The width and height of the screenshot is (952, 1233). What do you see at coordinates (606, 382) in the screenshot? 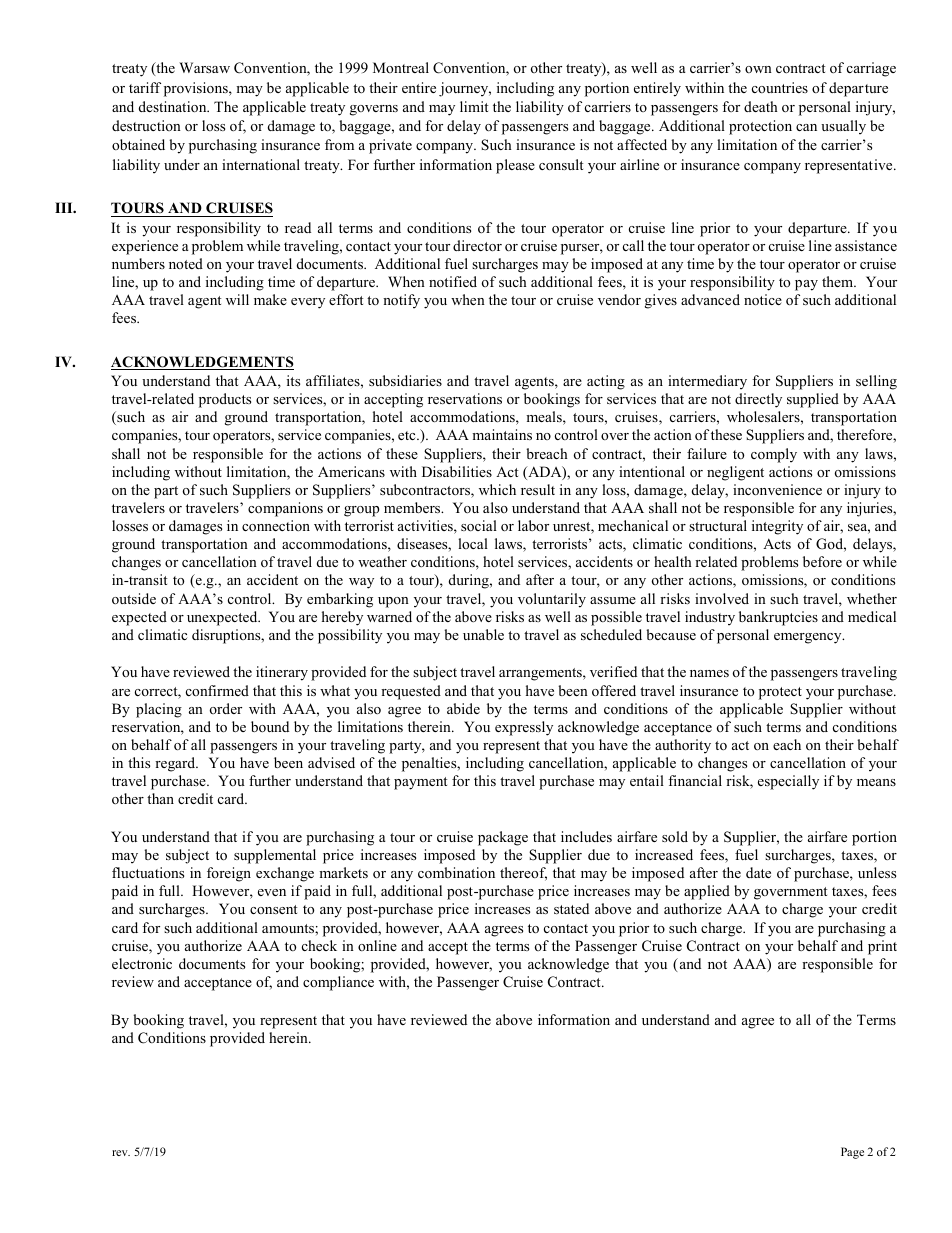
I see `acting` at bounding box center [606, 382].
